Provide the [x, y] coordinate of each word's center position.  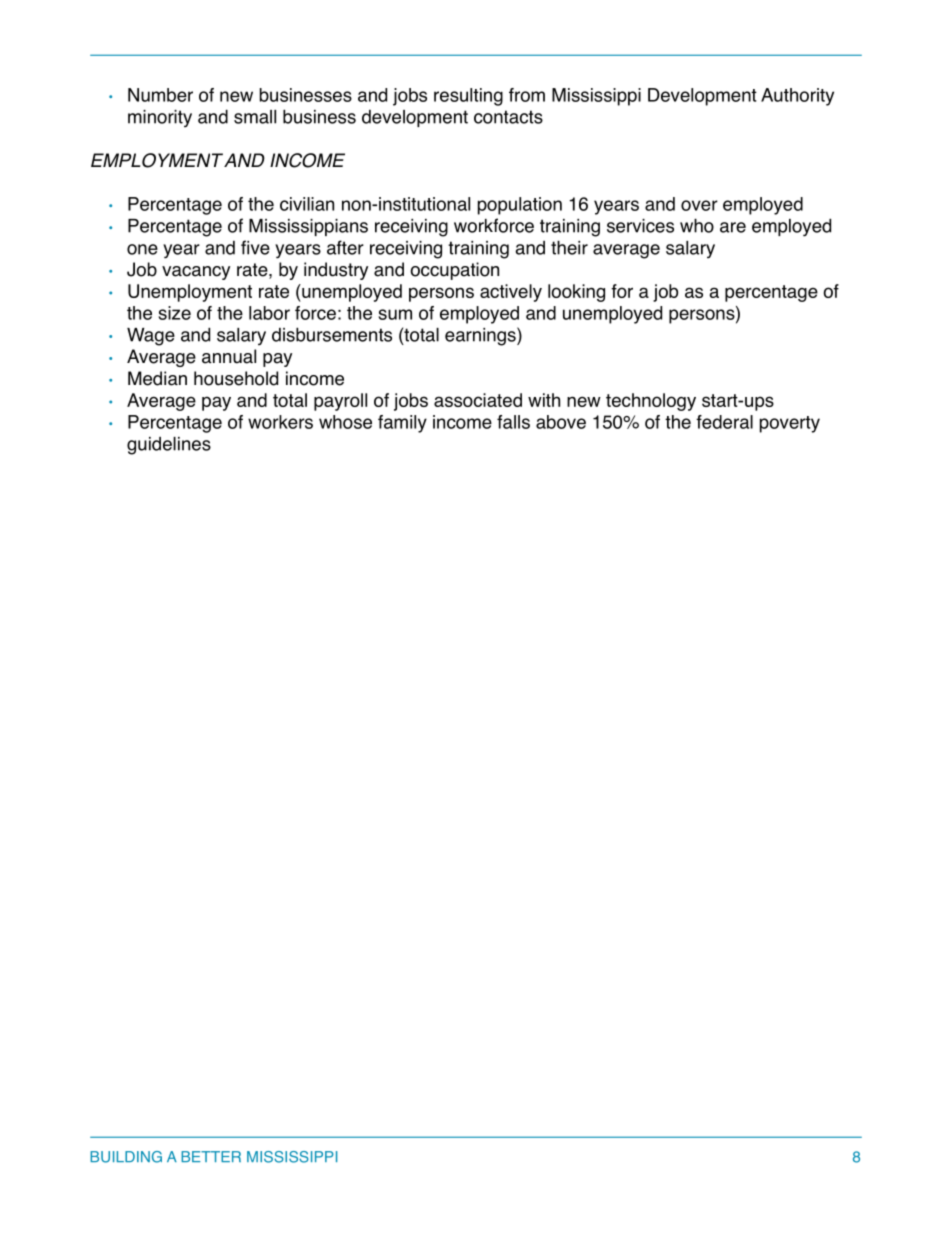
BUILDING [126, 1157]
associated [478, 400]
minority [160, 119]
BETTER [211, 1156]
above [561, 422]
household [236, 378]
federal [724, 422]
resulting [468, 97]
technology [651, 402]
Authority [797, 97]
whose [345, 422]
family [402, 424]
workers [280, 422]
